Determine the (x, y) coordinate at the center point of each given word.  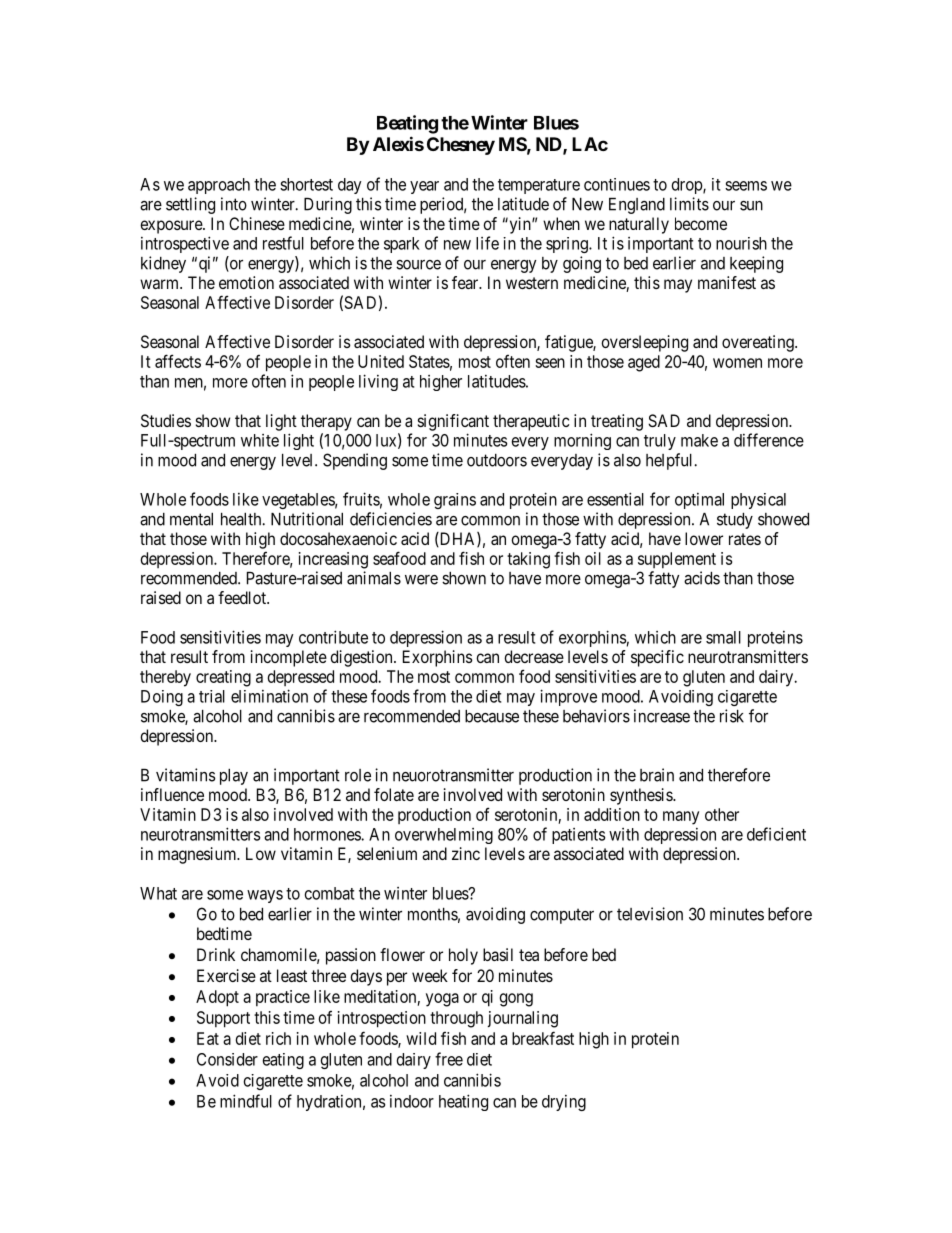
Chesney (461, 146)
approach (219, 186)
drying (564, 1103)
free (449, 1059)
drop (688, 186)
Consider (227, 1059)
